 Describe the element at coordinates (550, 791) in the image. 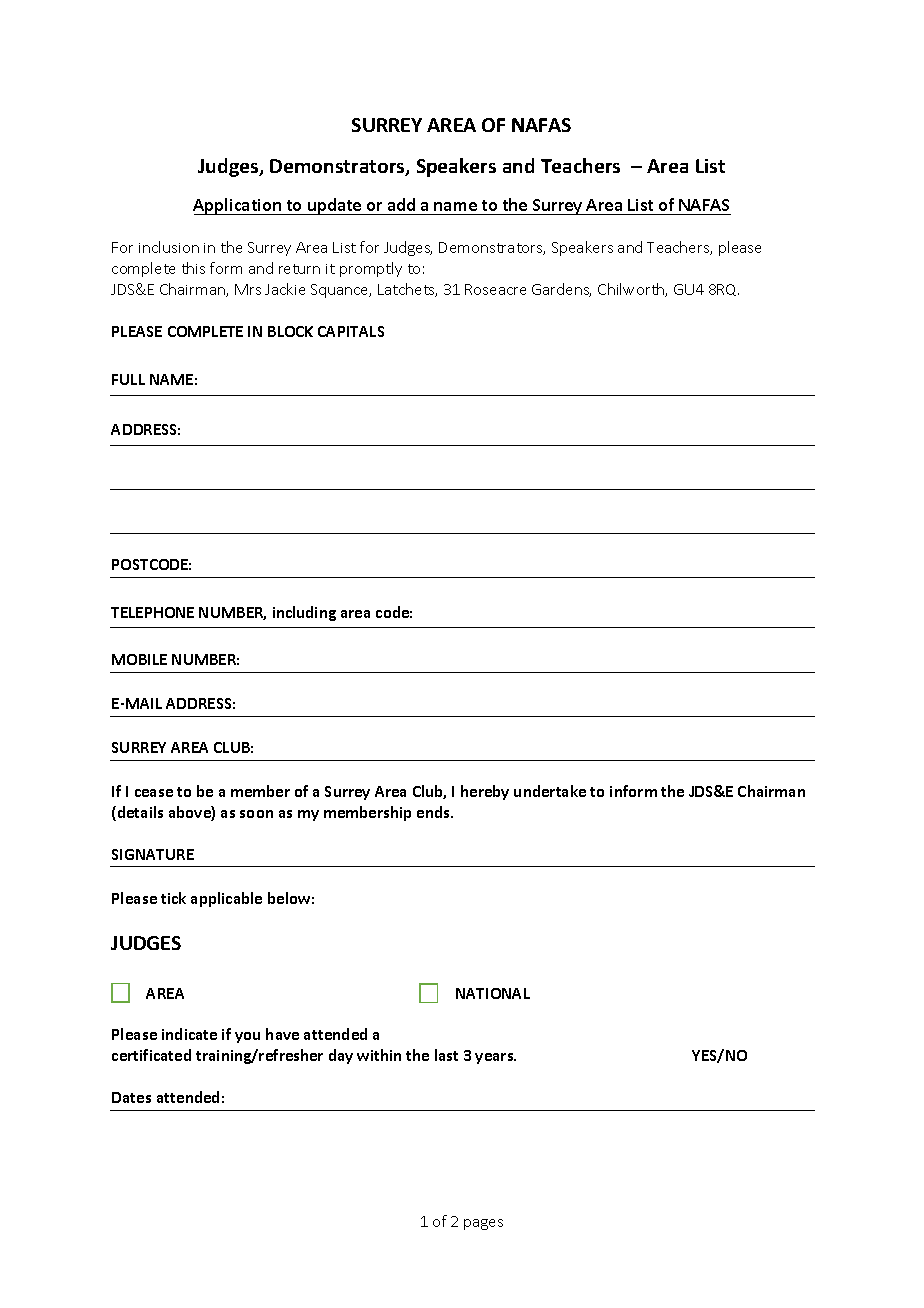

I see `undertake` at that location.
